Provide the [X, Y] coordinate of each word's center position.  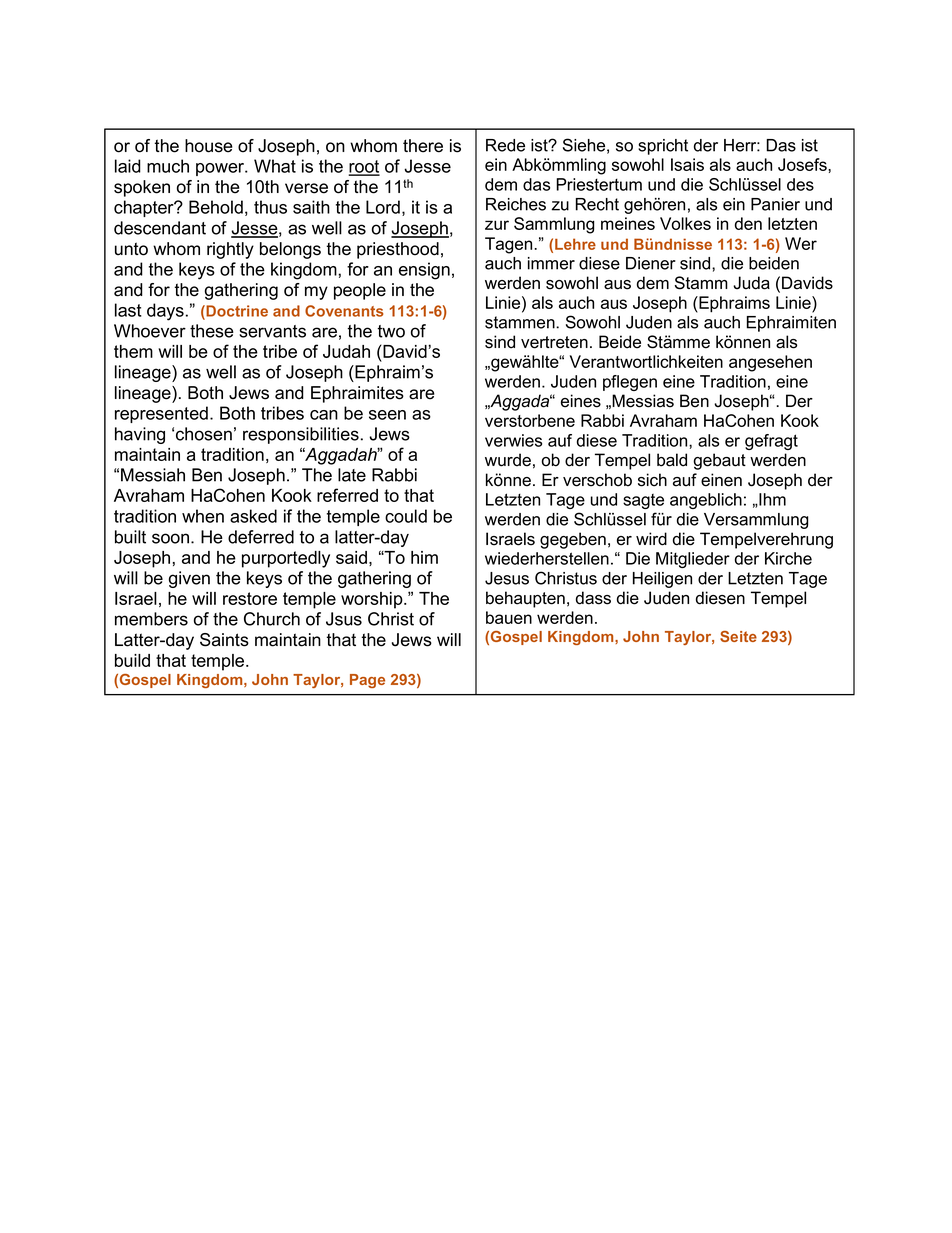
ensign [424, 271]
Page [367, 681]
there [423, 146]
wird [651, 539]
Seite [738, 636]
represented [161, 414]
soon [170, 538]
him [424, 557]
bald [672, 460]
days [165, 312]
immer [551, 263]
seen [387, 415]
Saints [224, 640]
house [209, 146]
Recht [597, 204]
